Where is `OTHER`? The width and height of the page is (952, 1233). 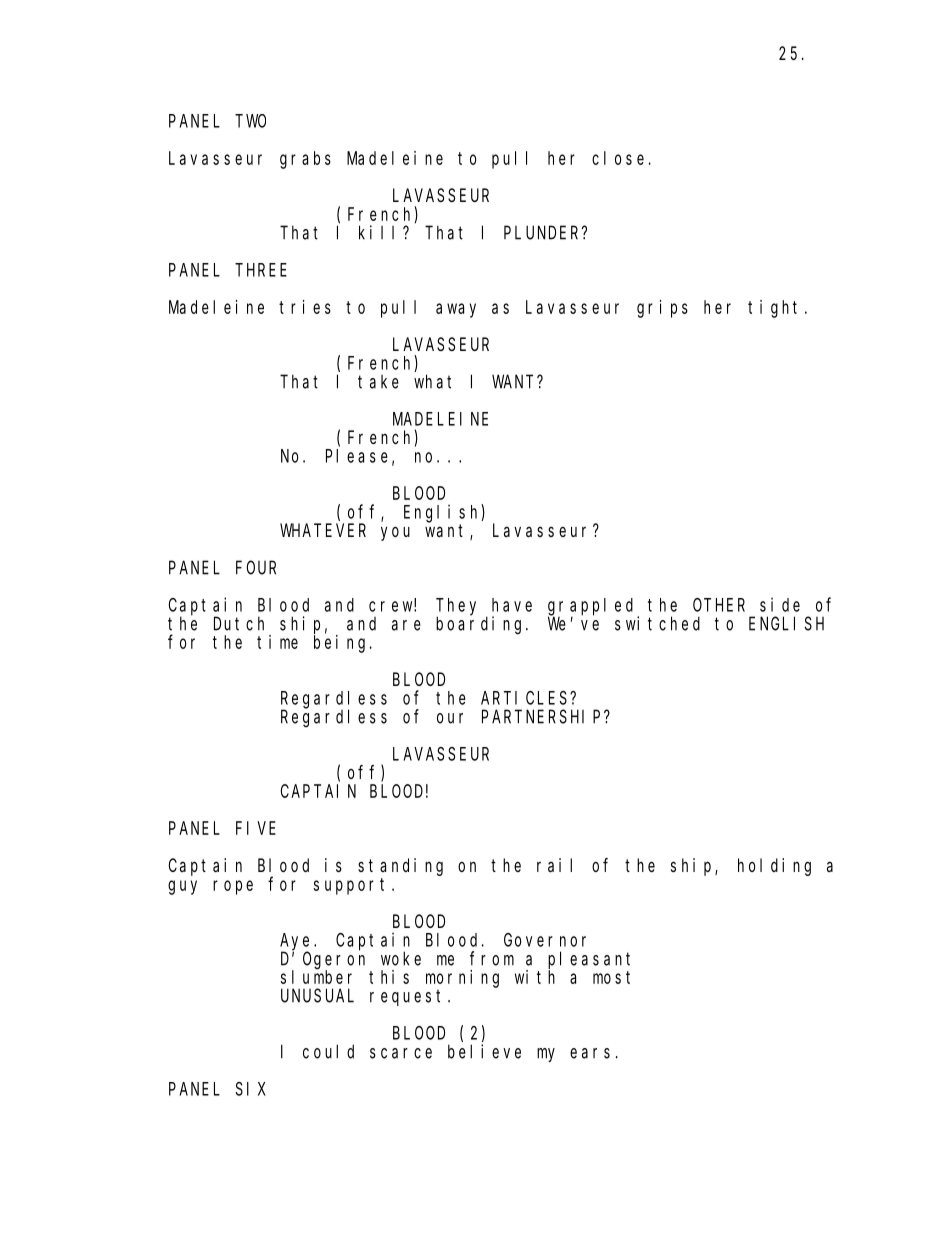 OTHER is located at coordinates (719, 605).
